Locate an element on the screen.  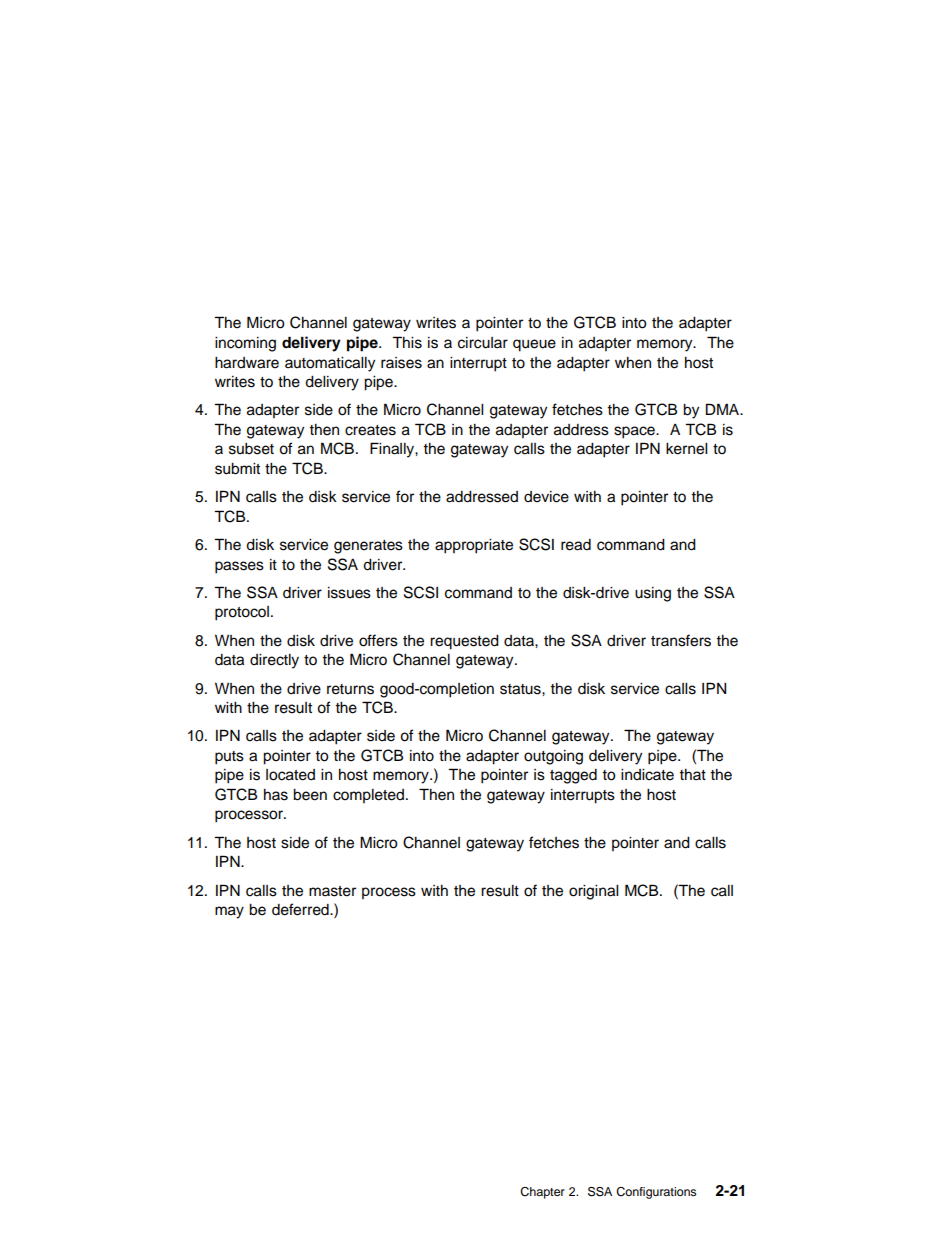
transfers is located at coordinates (681, 640).
